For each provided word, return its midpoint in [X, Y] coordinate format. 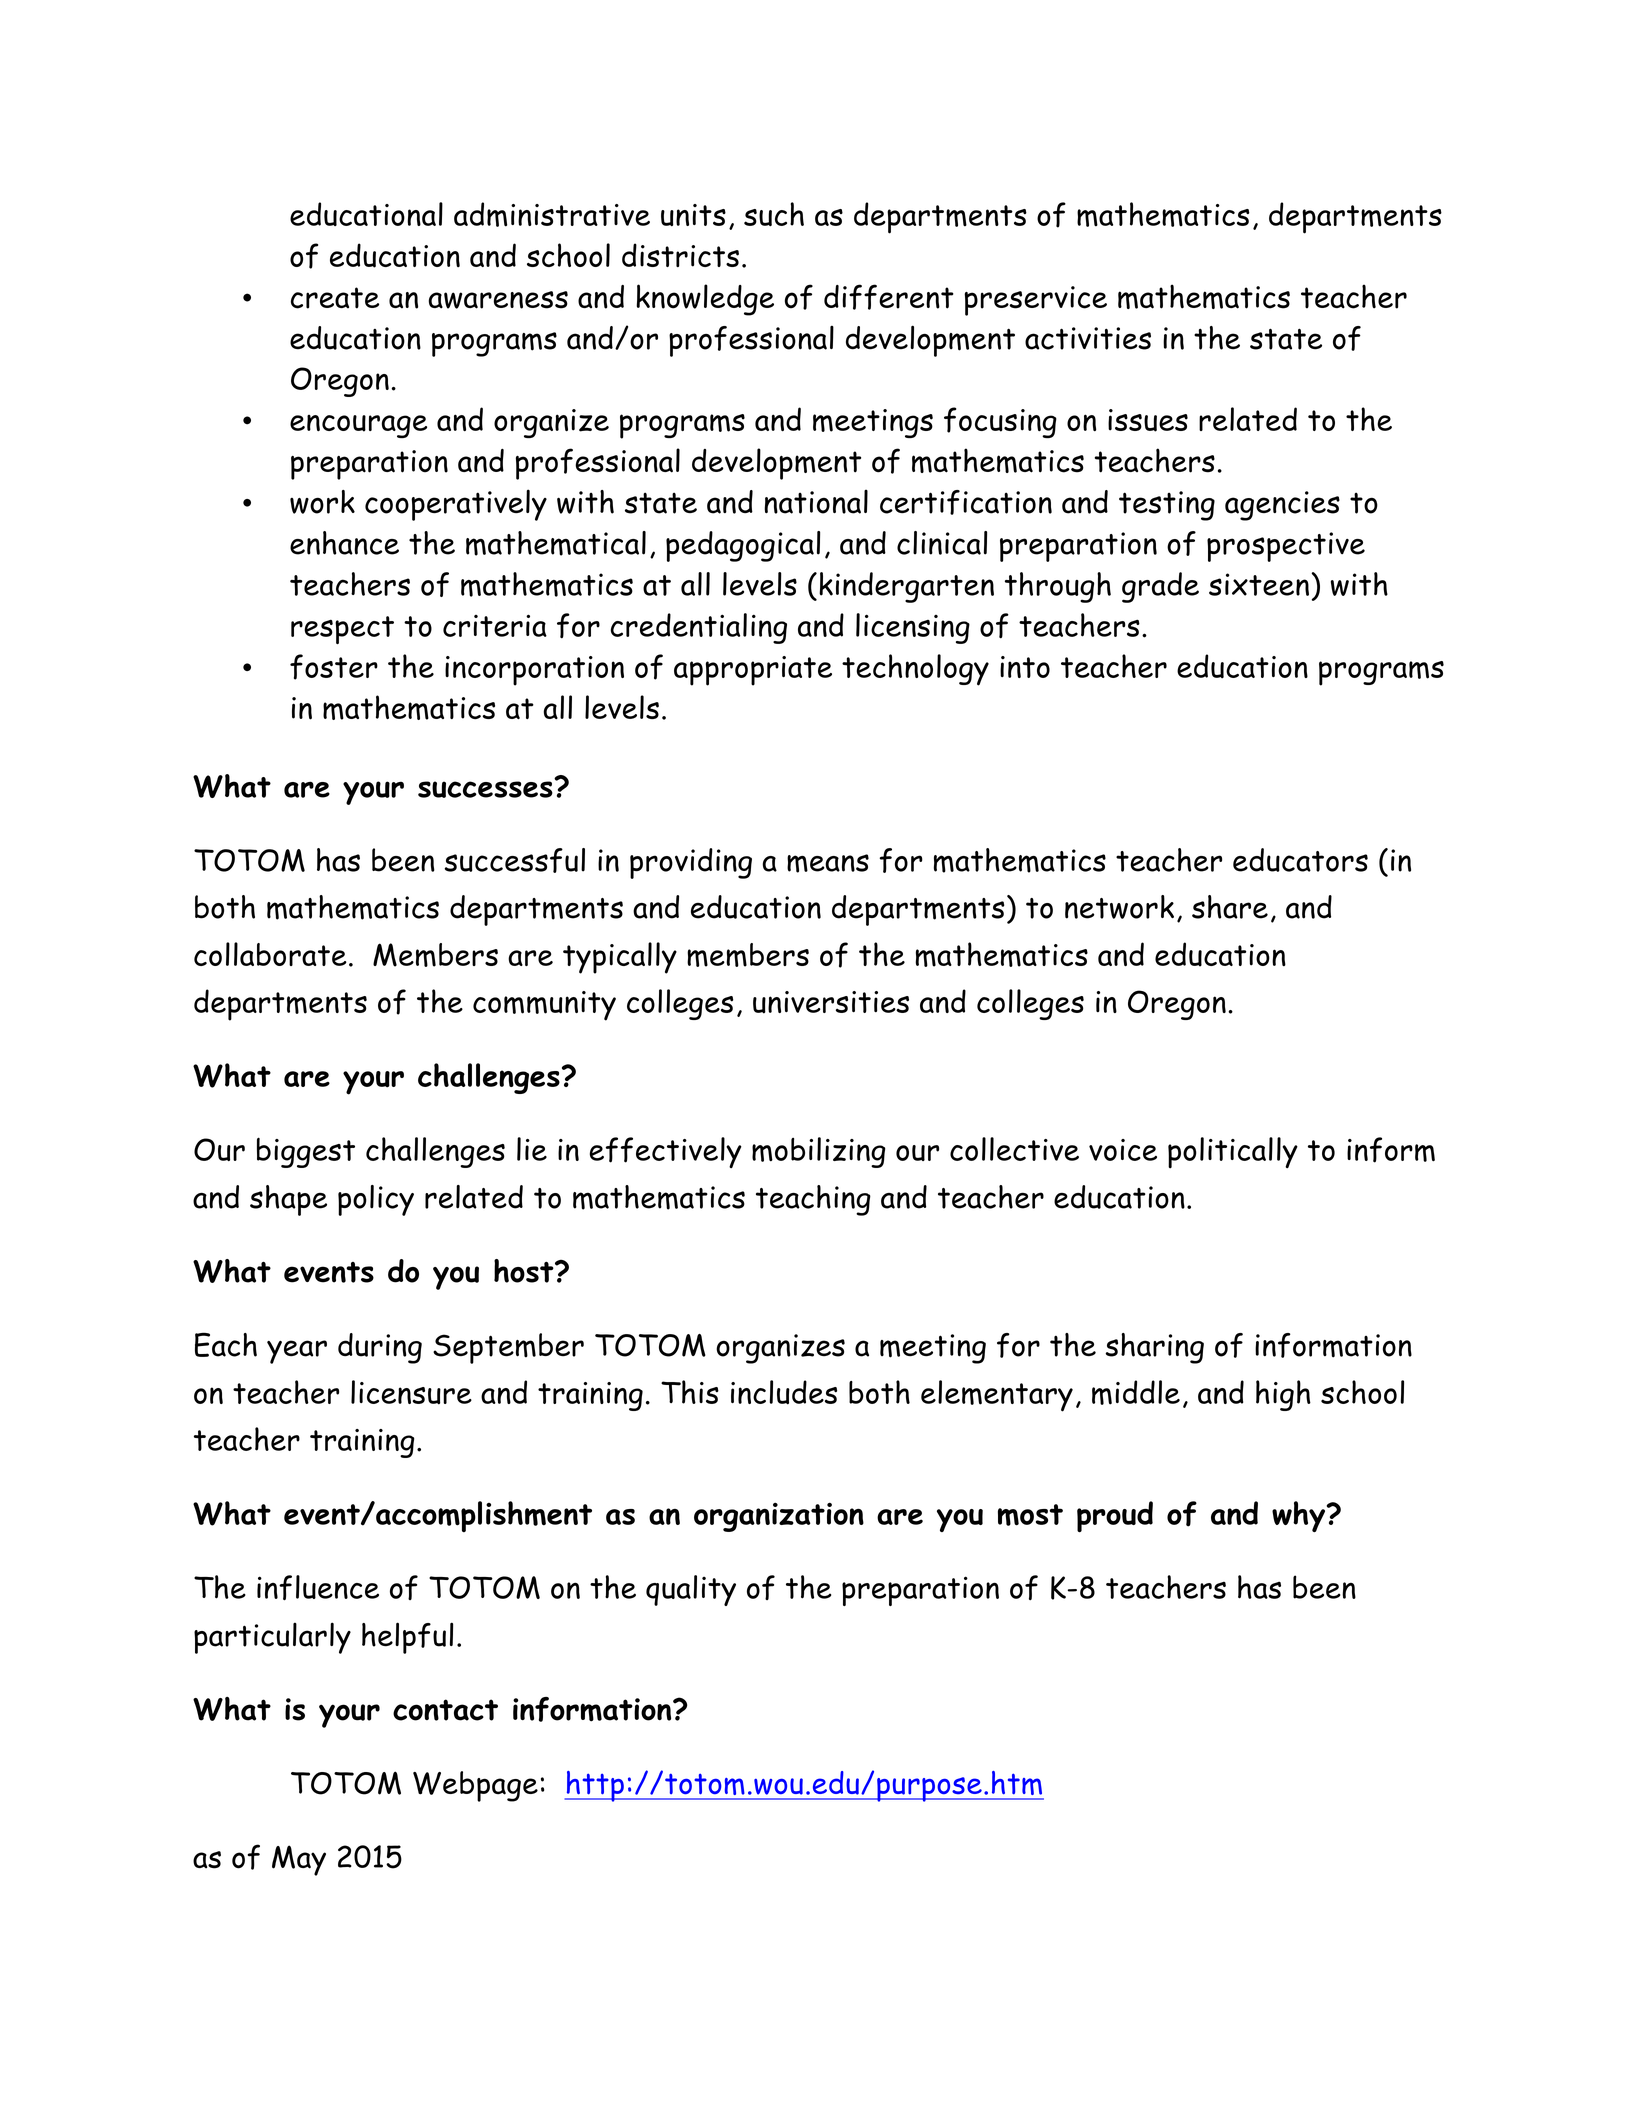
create [335, 298]
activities [1088, 338]
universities [831, 1002]
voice [1123, 1150]
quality [691, 1590]
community [544, 1006]
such [774, 214]
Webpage [475, 1786]
